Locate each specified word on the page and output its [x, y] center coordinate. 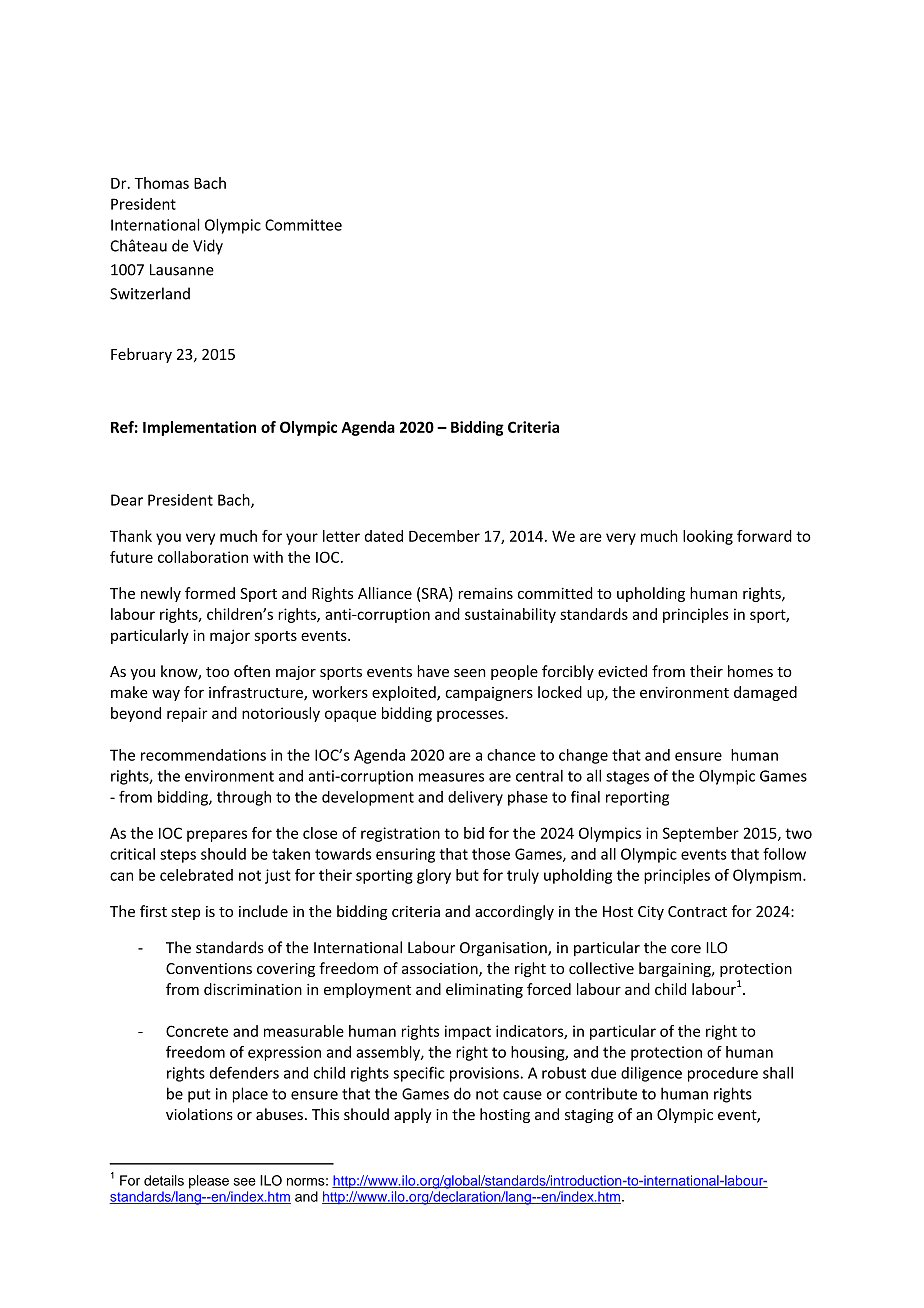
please [209, 1182]
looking [708, 537]
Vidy [208, 247]
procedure [723, 1074]
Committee [303, 225]
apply [413, 1115]
